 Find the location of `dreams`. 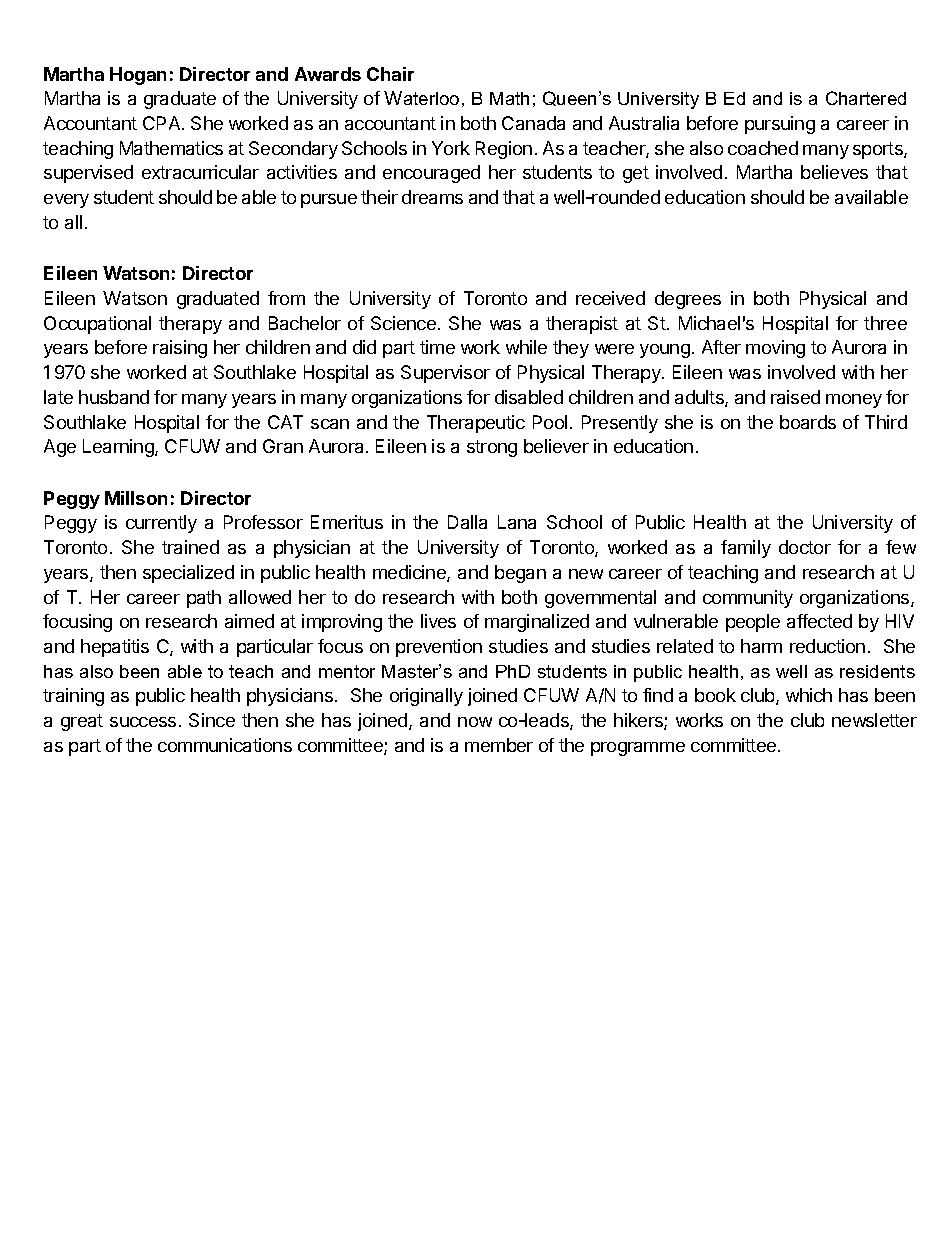

dreams is located at coordinates (432, 197).
